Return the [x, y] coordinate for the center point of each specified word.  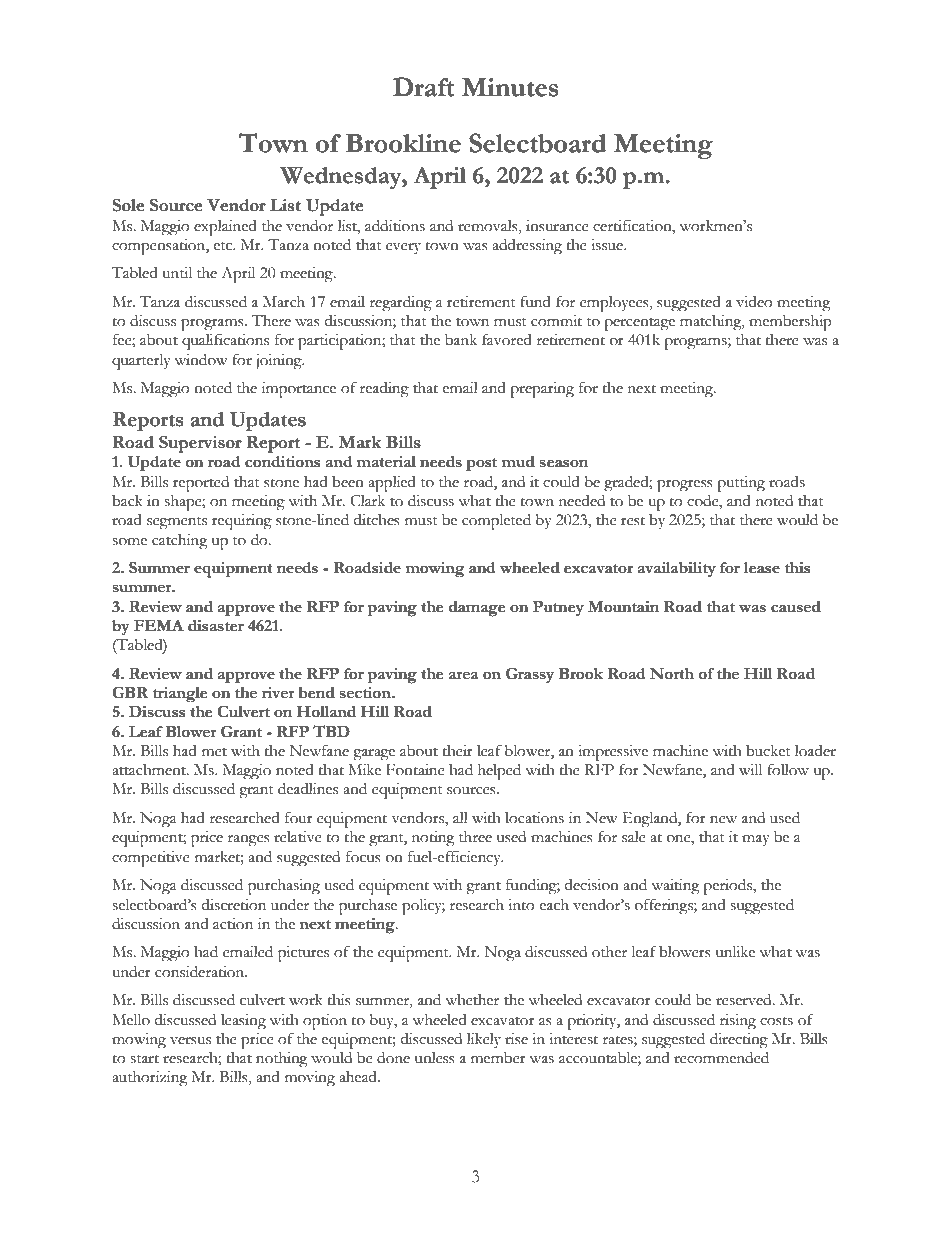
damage [477, 609]
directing [739, 1040]
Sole [128, 205]
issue [608, 245]
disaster [216, 626]
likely [484, 1040]
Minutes [510, 87]
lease [762, 568]
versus [190, 1041]
